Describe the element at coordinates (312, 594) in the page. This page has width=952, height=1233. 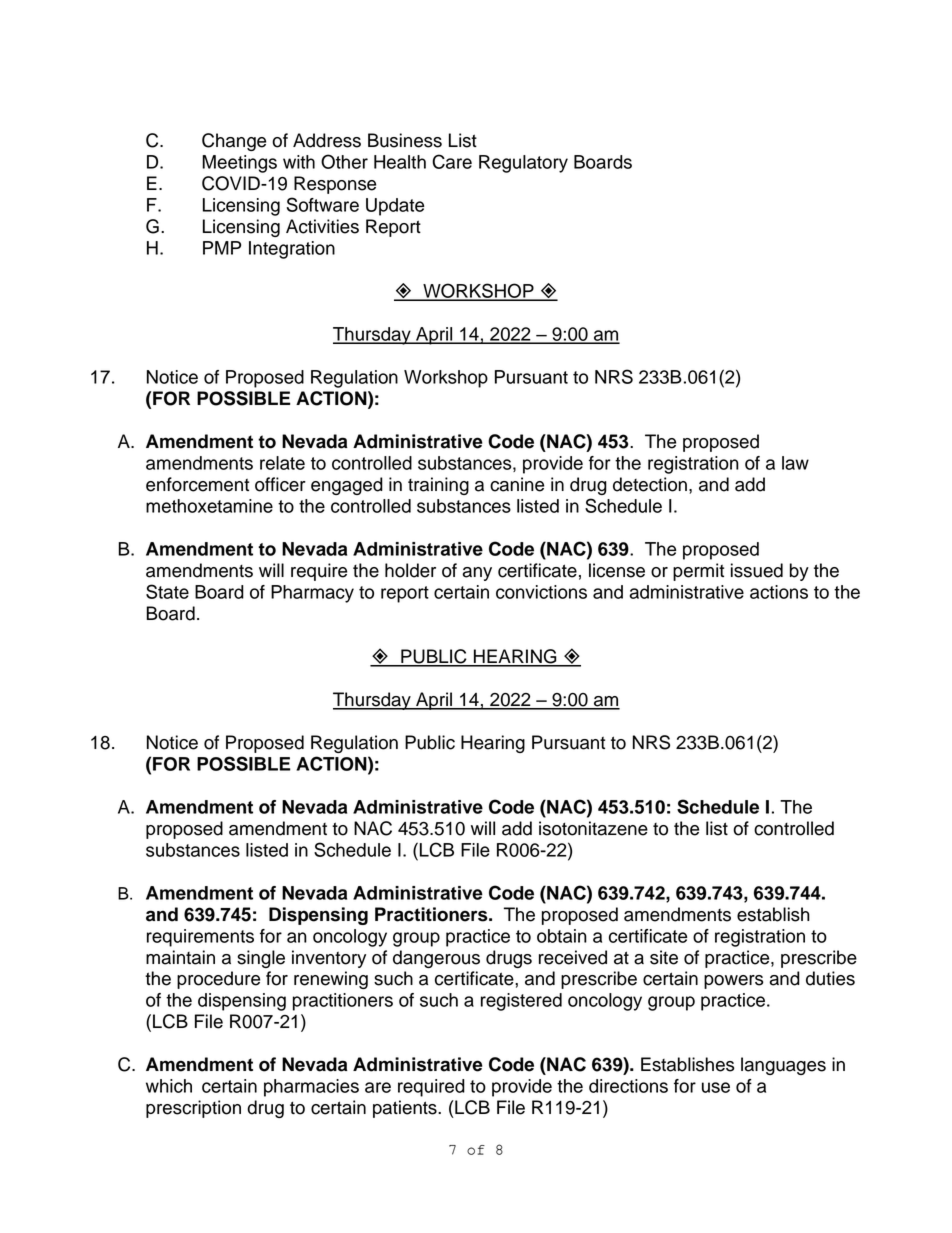
I see `Pharmacy` at that location.
